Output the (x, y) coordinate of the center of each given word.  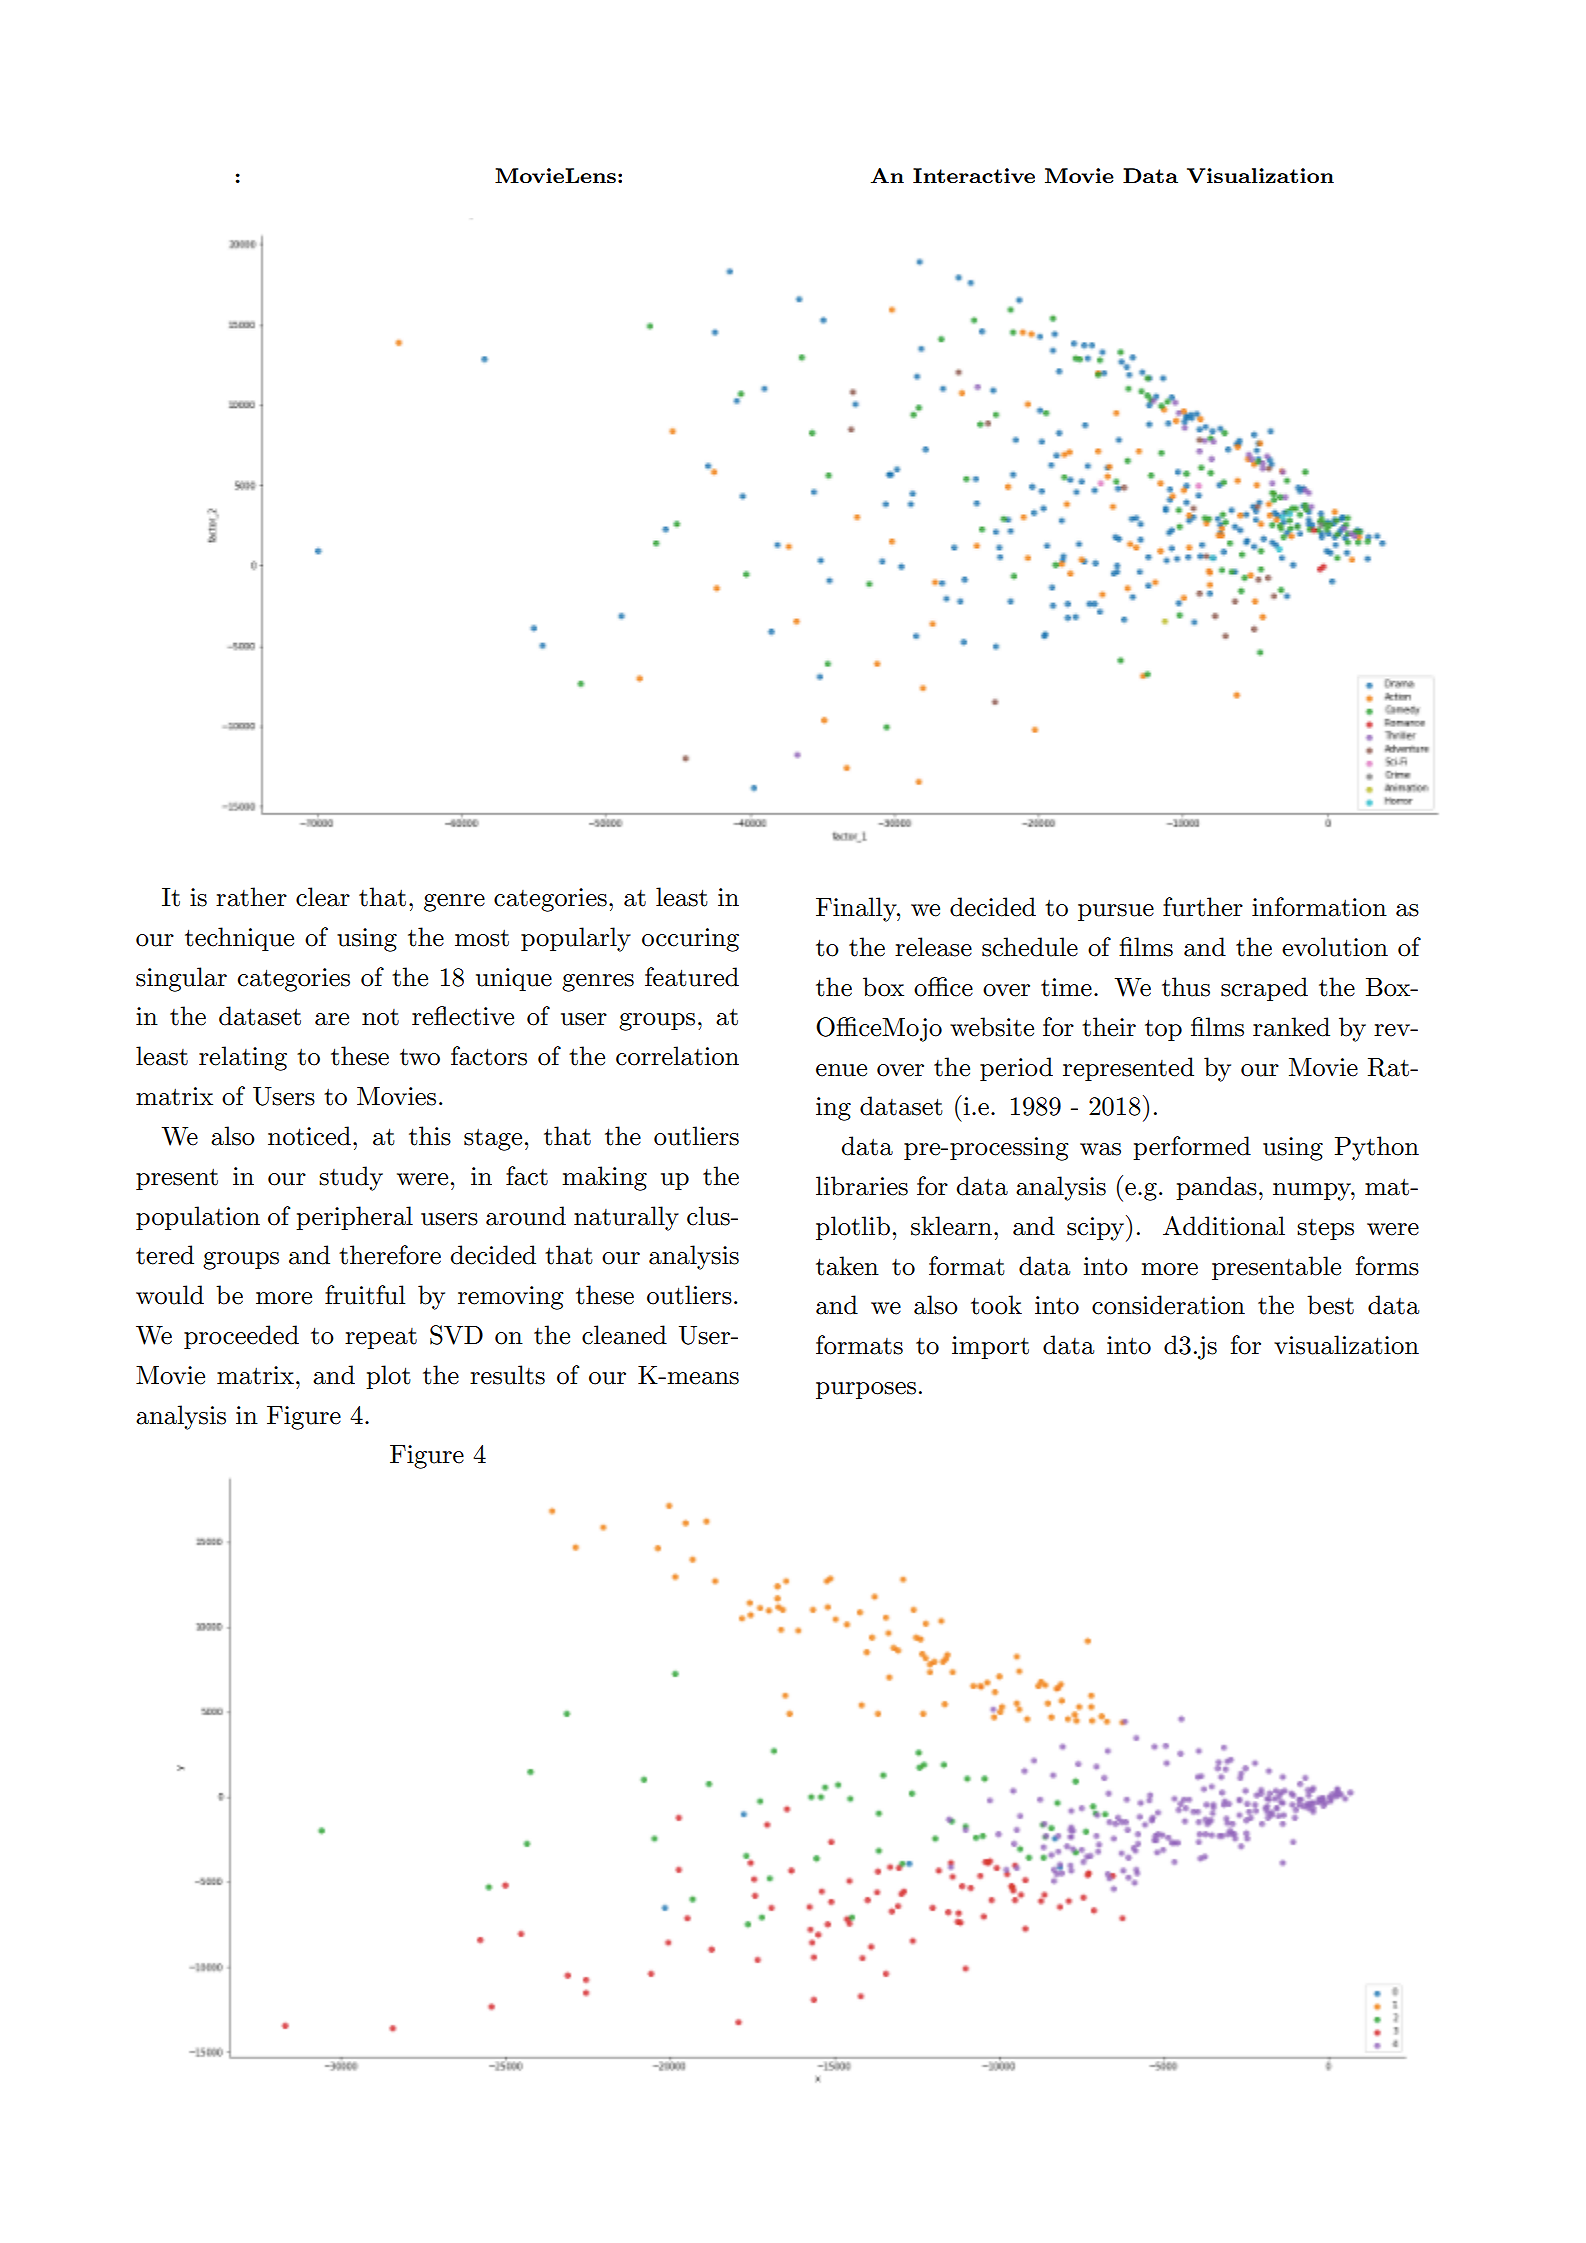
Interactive (974, 175)
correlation (677, 1056)
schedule (1030, 947)
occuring (690, 940)
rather (251, 897)
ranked (1291, 1027)
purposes (866, 1390)
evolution (1335, 947)
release (933, 947)
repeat (381, 1338)
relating (243, 1058)
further (1203, 907)
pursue (1116, 912)
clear (323, 897)
